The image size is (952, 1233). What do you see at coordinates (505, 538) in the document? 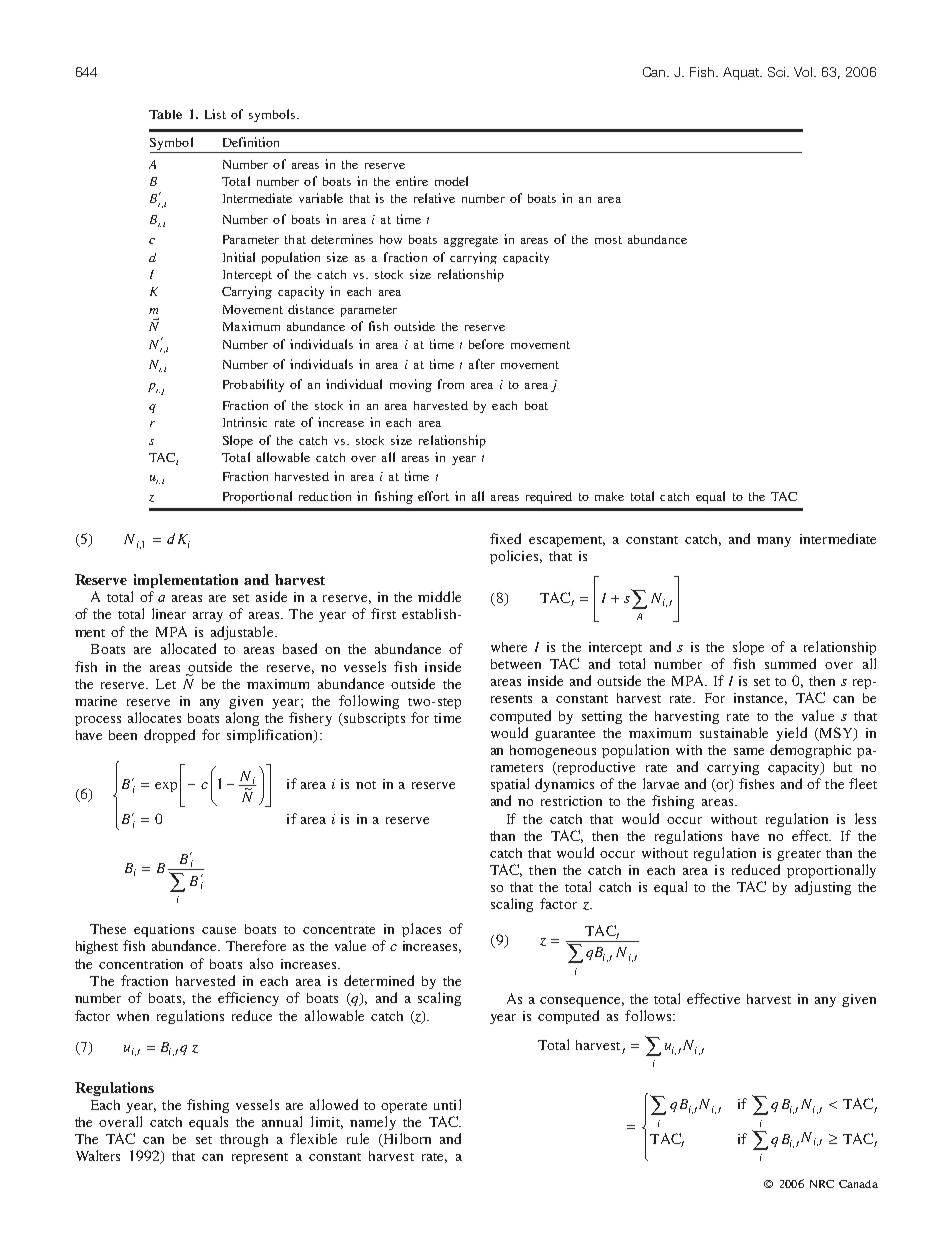
I see `fixed` at bounding box center [505, 538].
